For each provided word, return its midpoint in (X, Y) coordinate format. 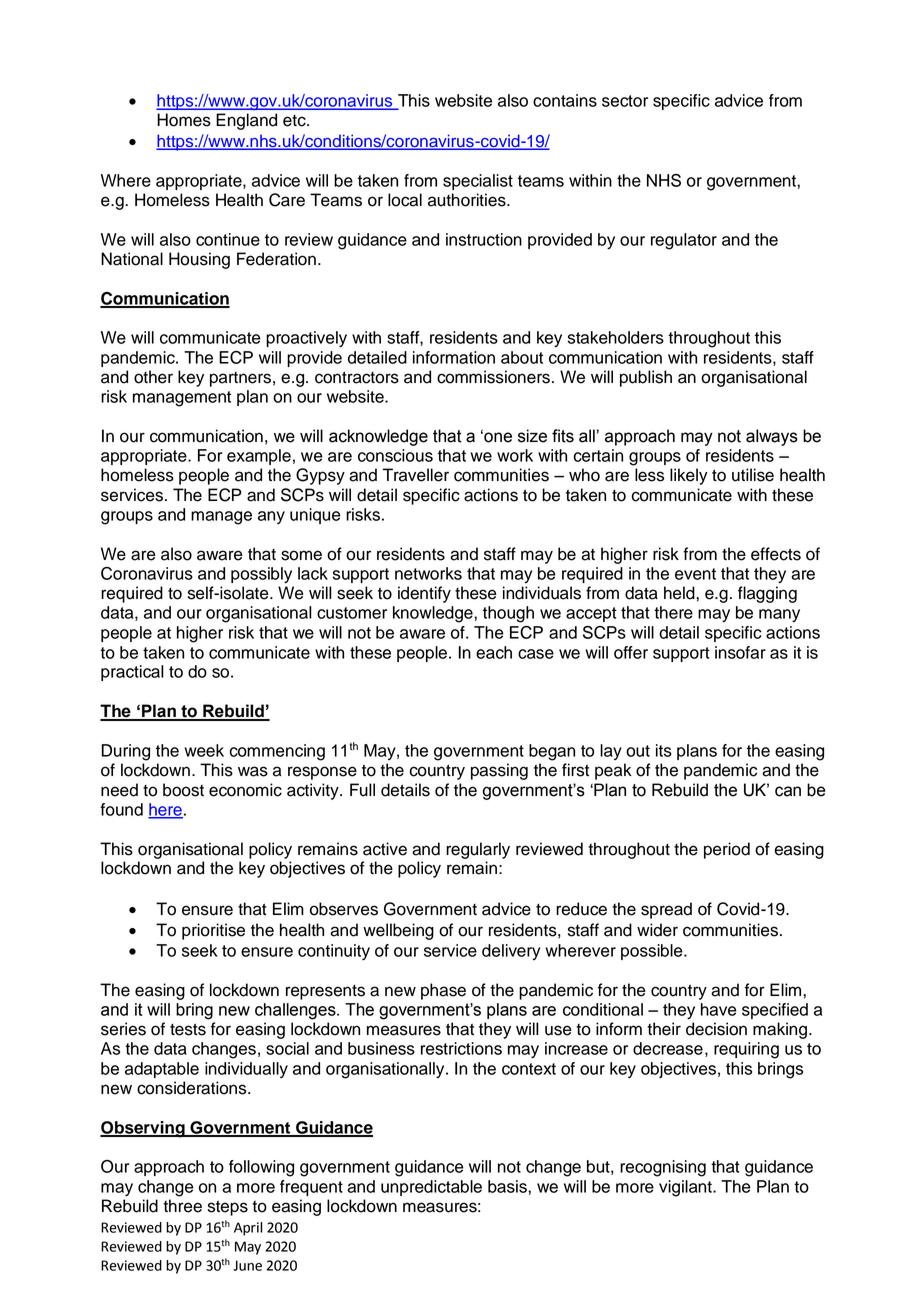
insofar (740, 652)
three (182, 1206)
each (494, 652)
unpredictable (431, 1188)
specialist (478, 182)
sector (625, 101)
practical (132, 673)
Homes (184, 120)
